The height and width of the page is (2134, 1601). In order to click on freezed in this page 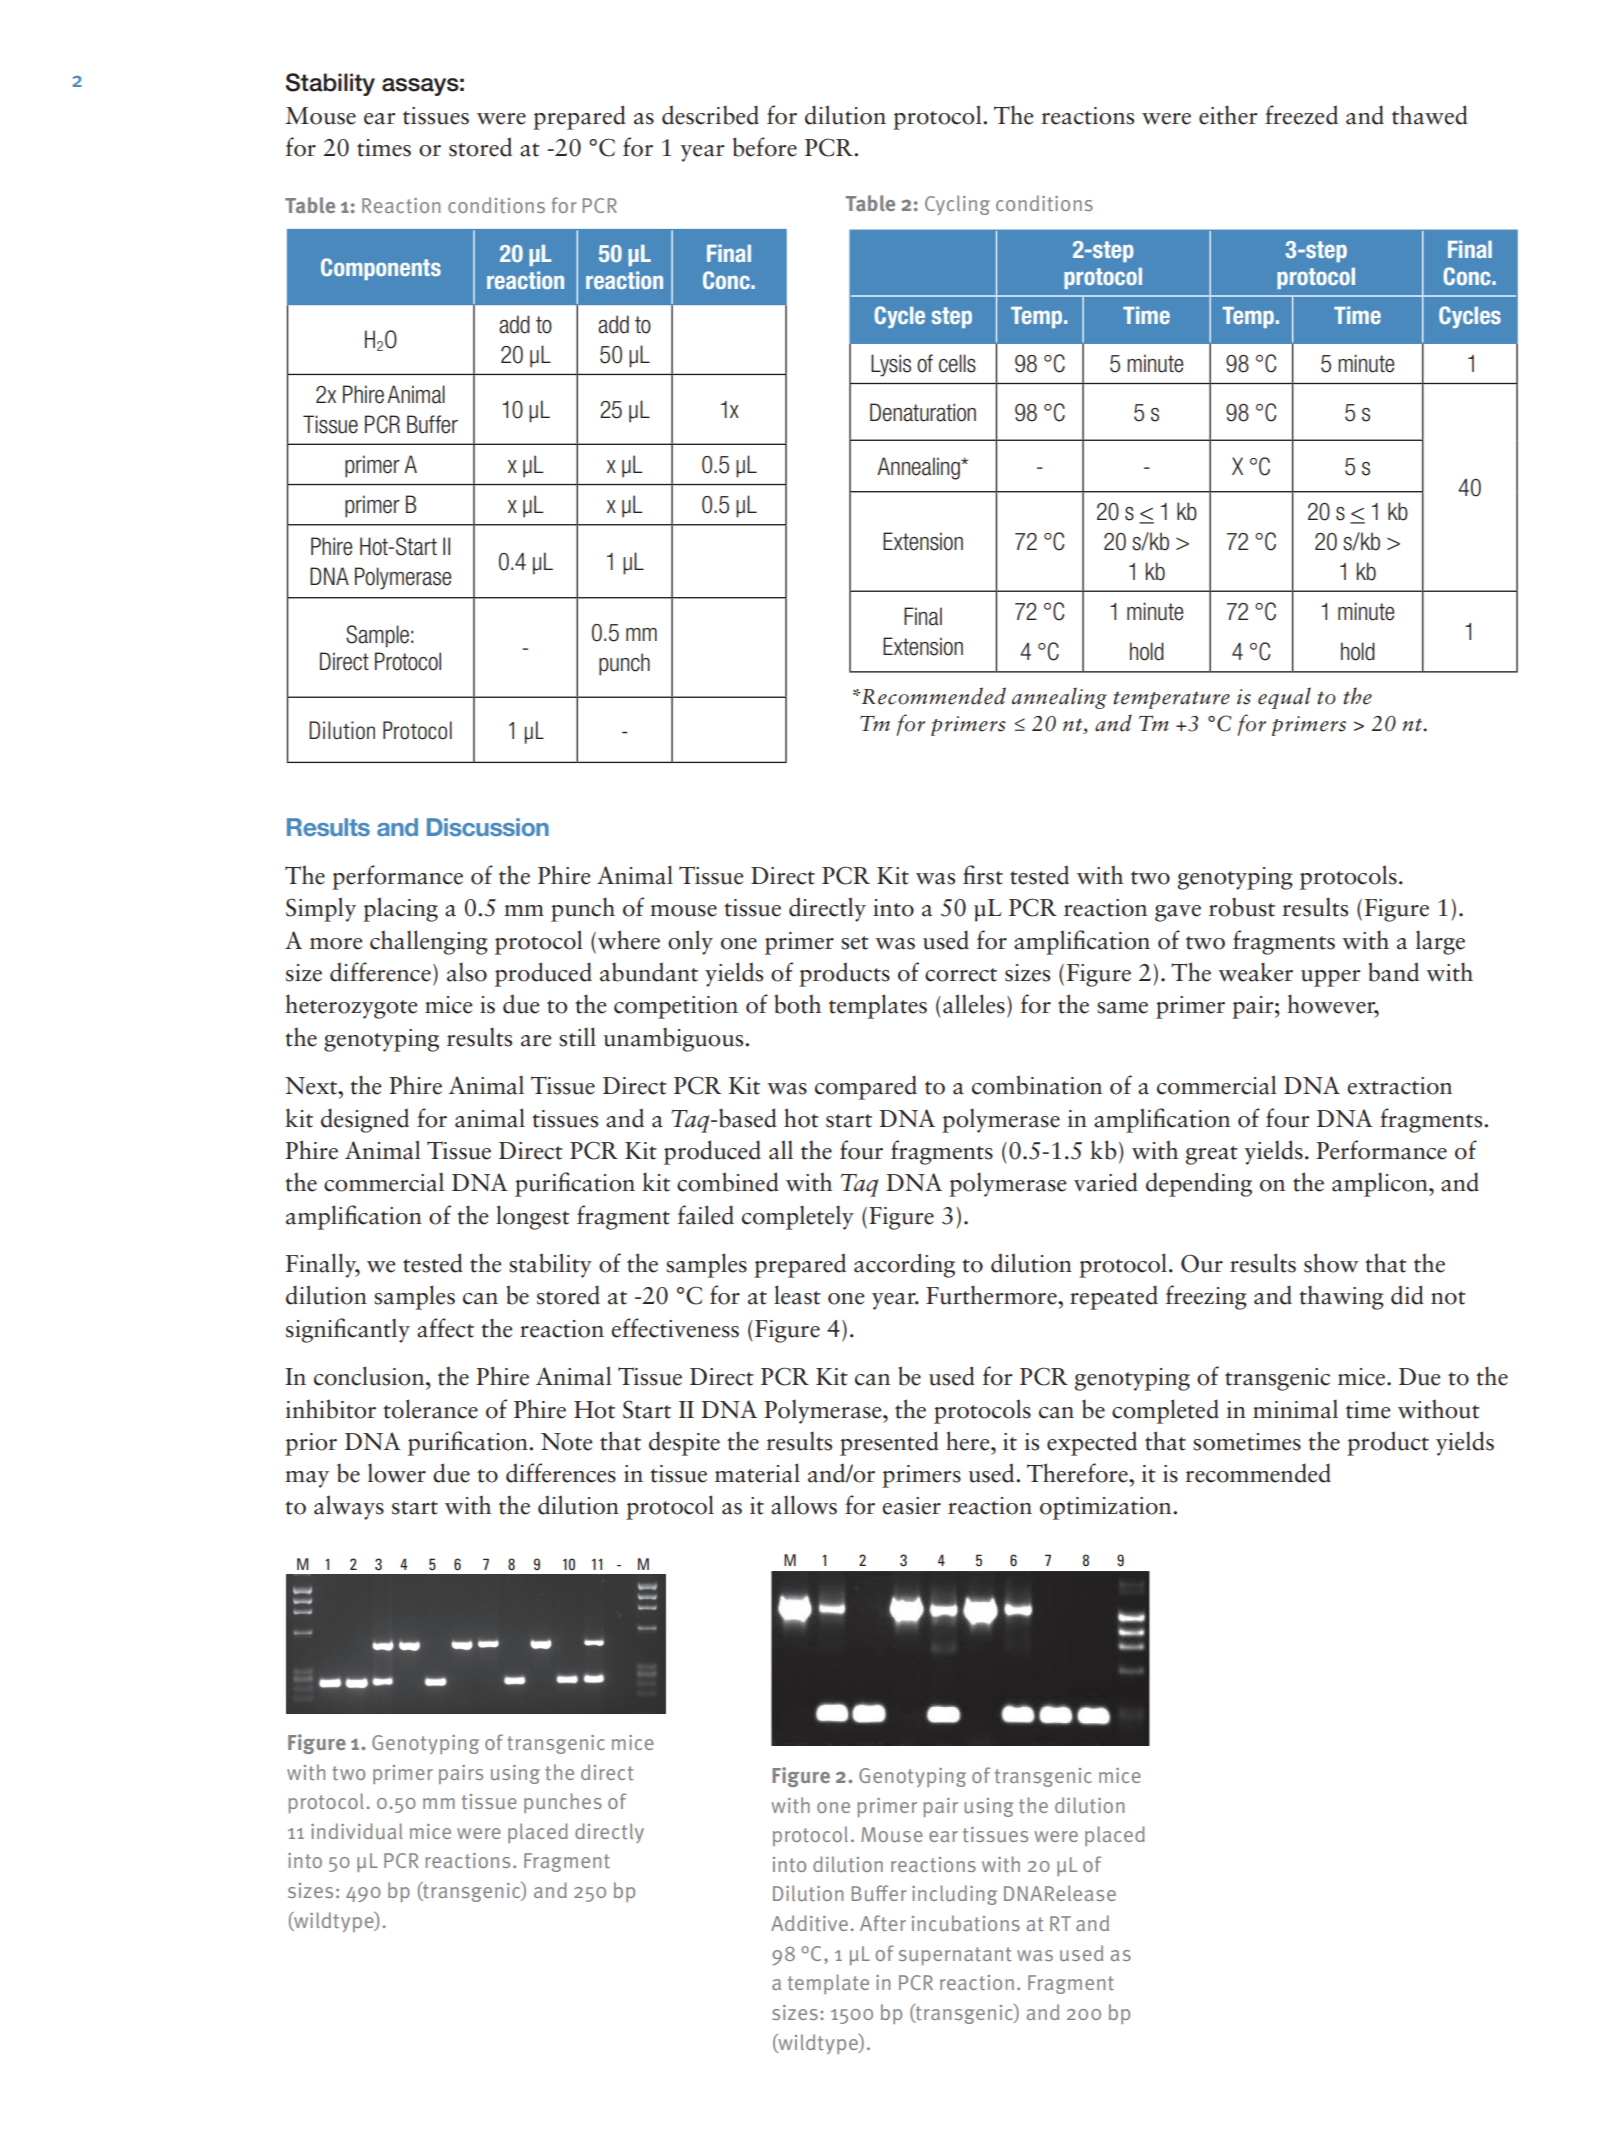, I will do `click(1301, 115)`.
